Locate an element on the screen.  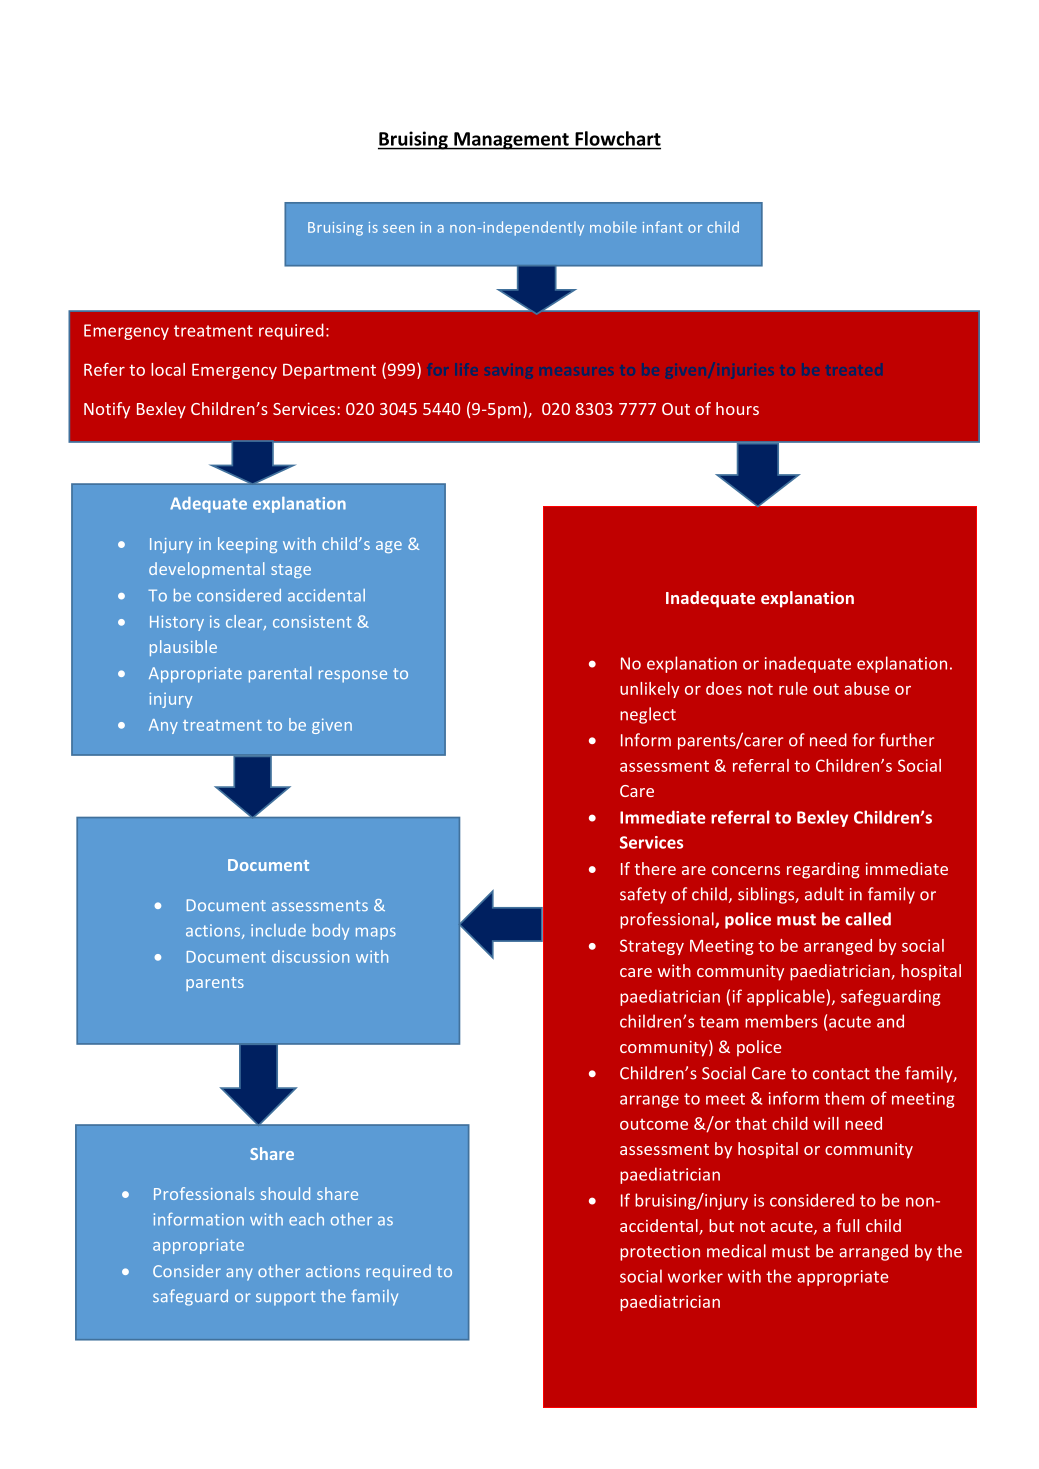
full is located at coordinates (847, 1225).
